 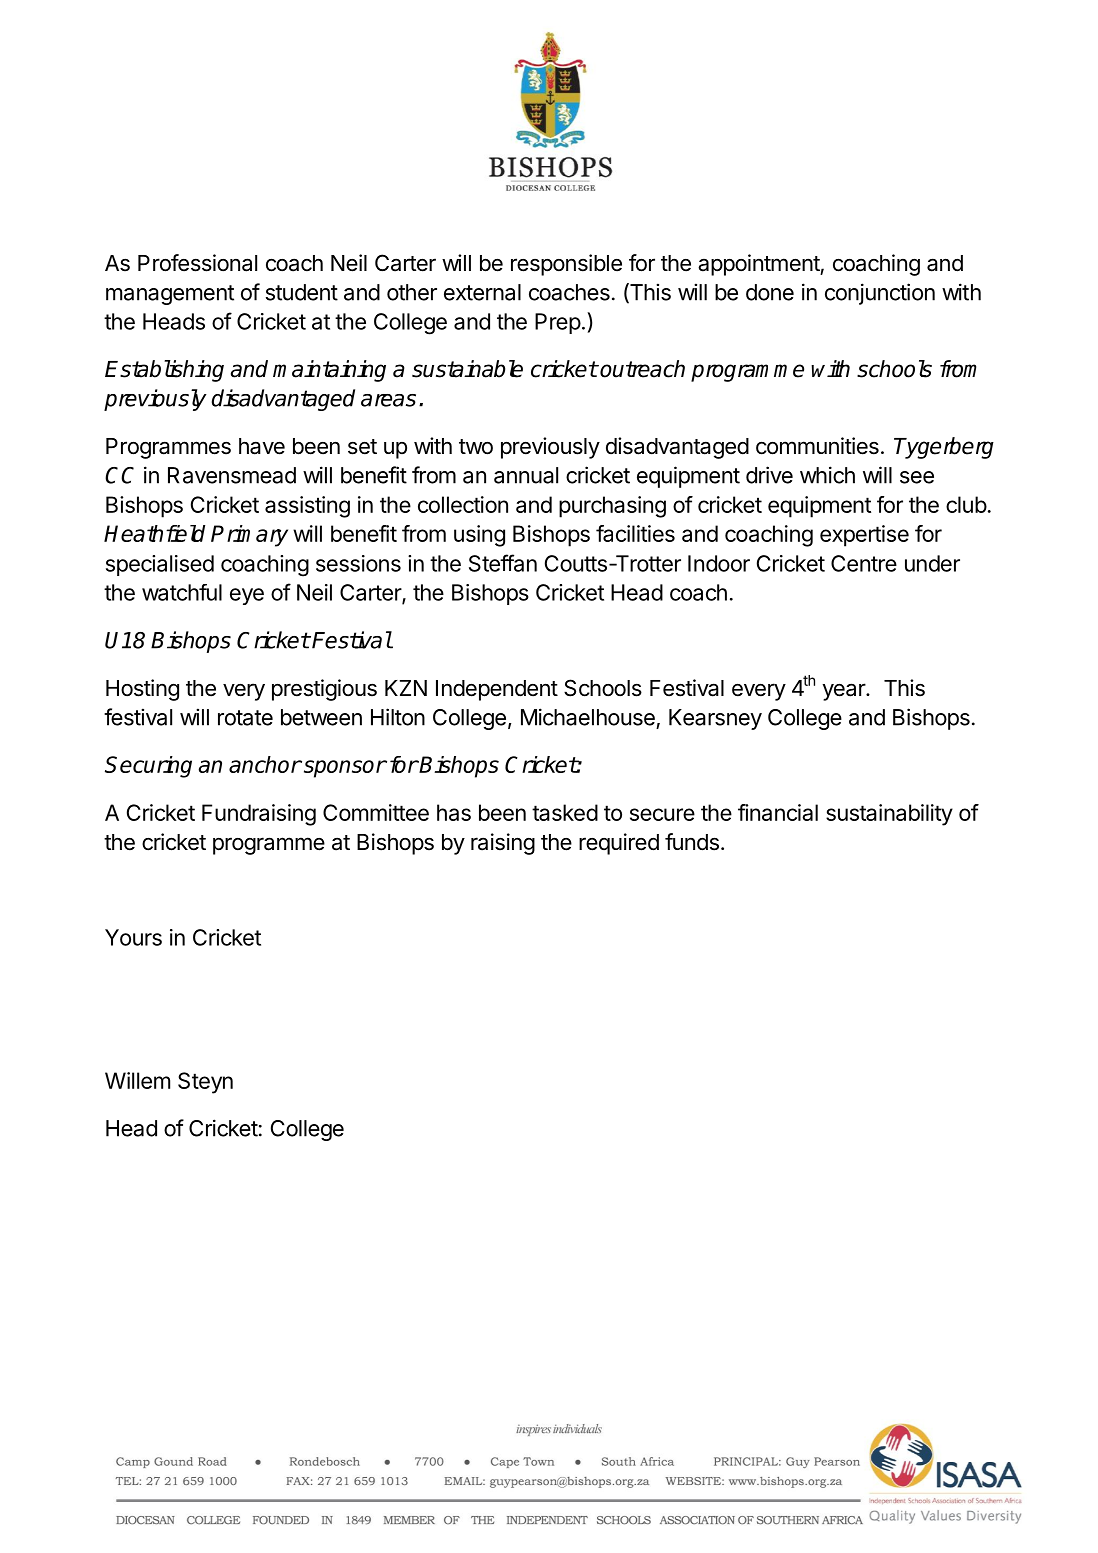 I want to click on have, so click(x=262, y=446).
